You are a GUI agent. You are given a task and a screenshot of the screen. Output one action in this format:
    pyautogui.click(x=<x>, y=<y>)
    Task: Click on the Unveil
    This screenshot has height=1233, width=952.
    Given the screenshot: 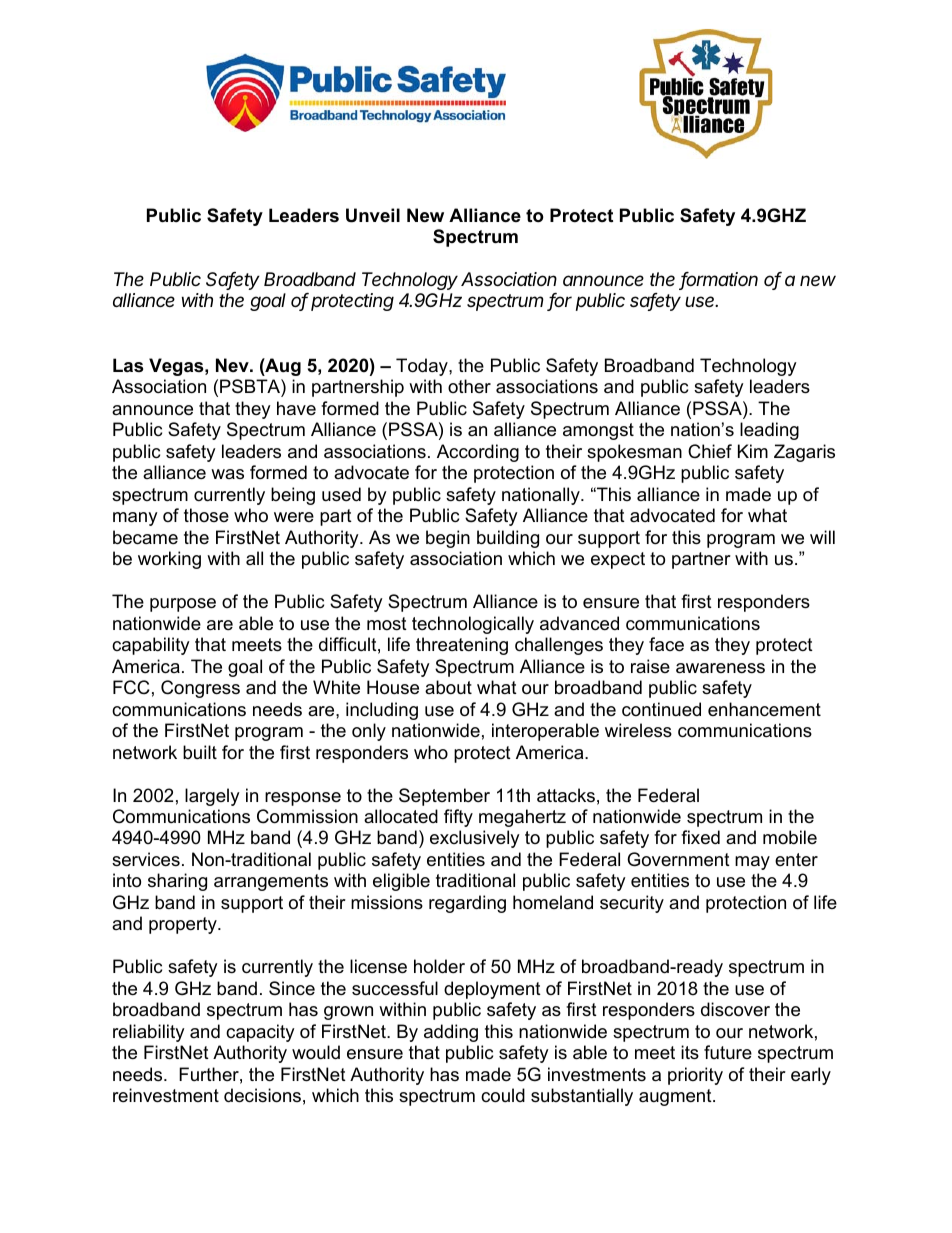 What is the action you would take?
    pyautogui.click(x=373, y=215)
